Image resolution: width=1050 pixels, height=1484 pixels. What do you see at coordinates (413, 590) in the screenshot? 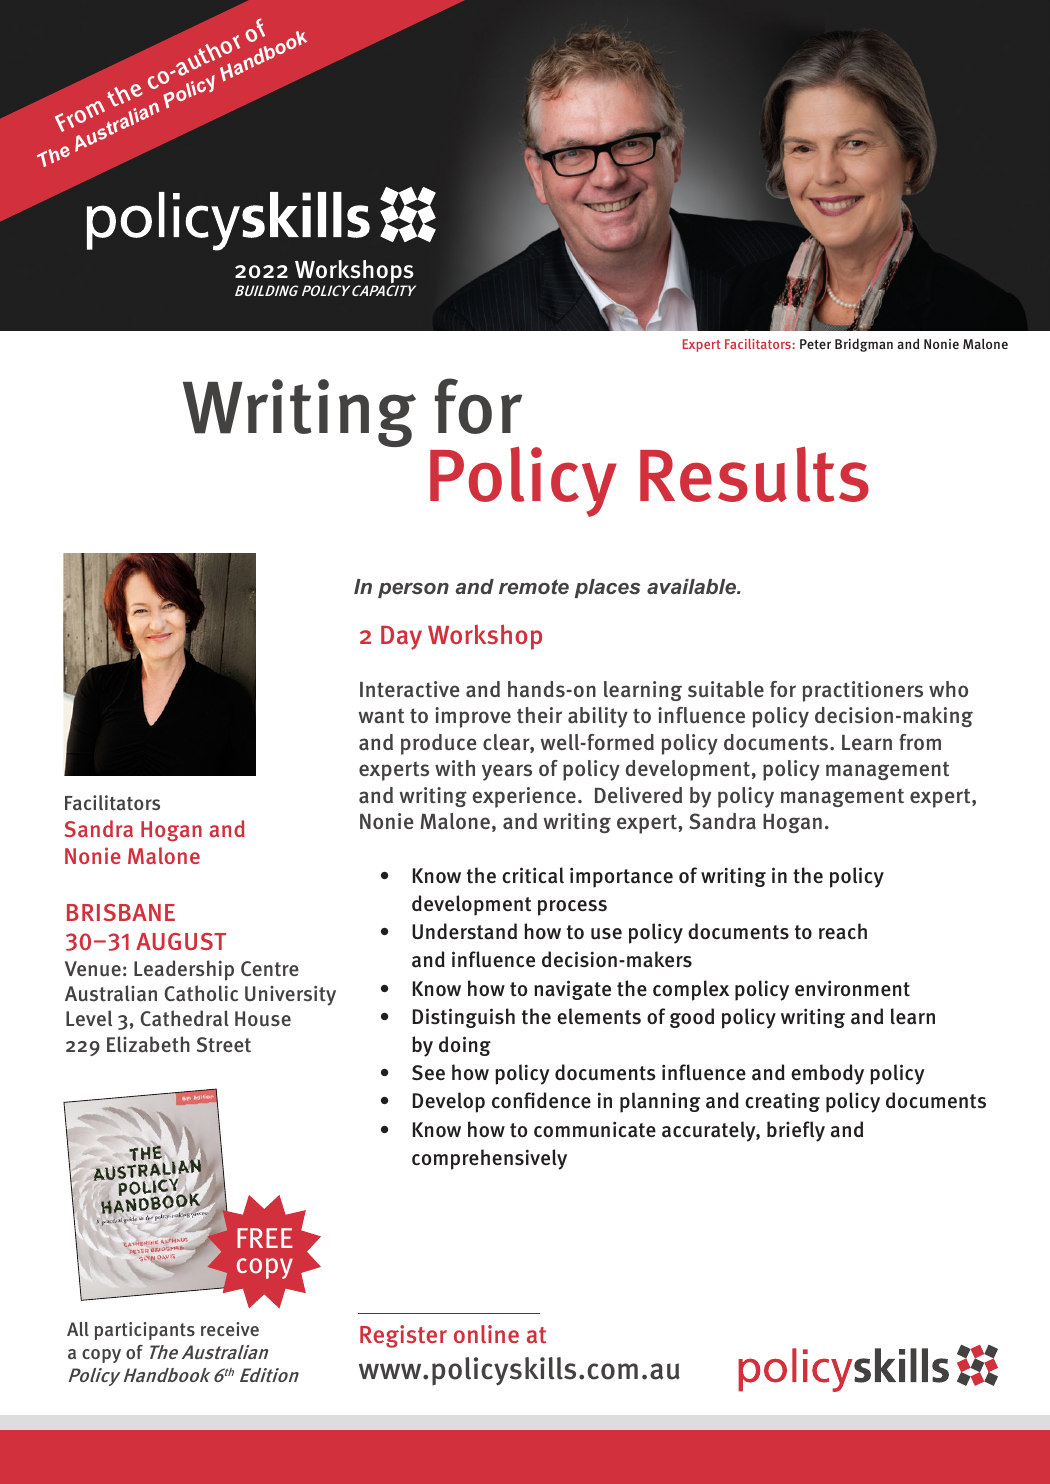
I see `person` at bounding box center [413, 590].
